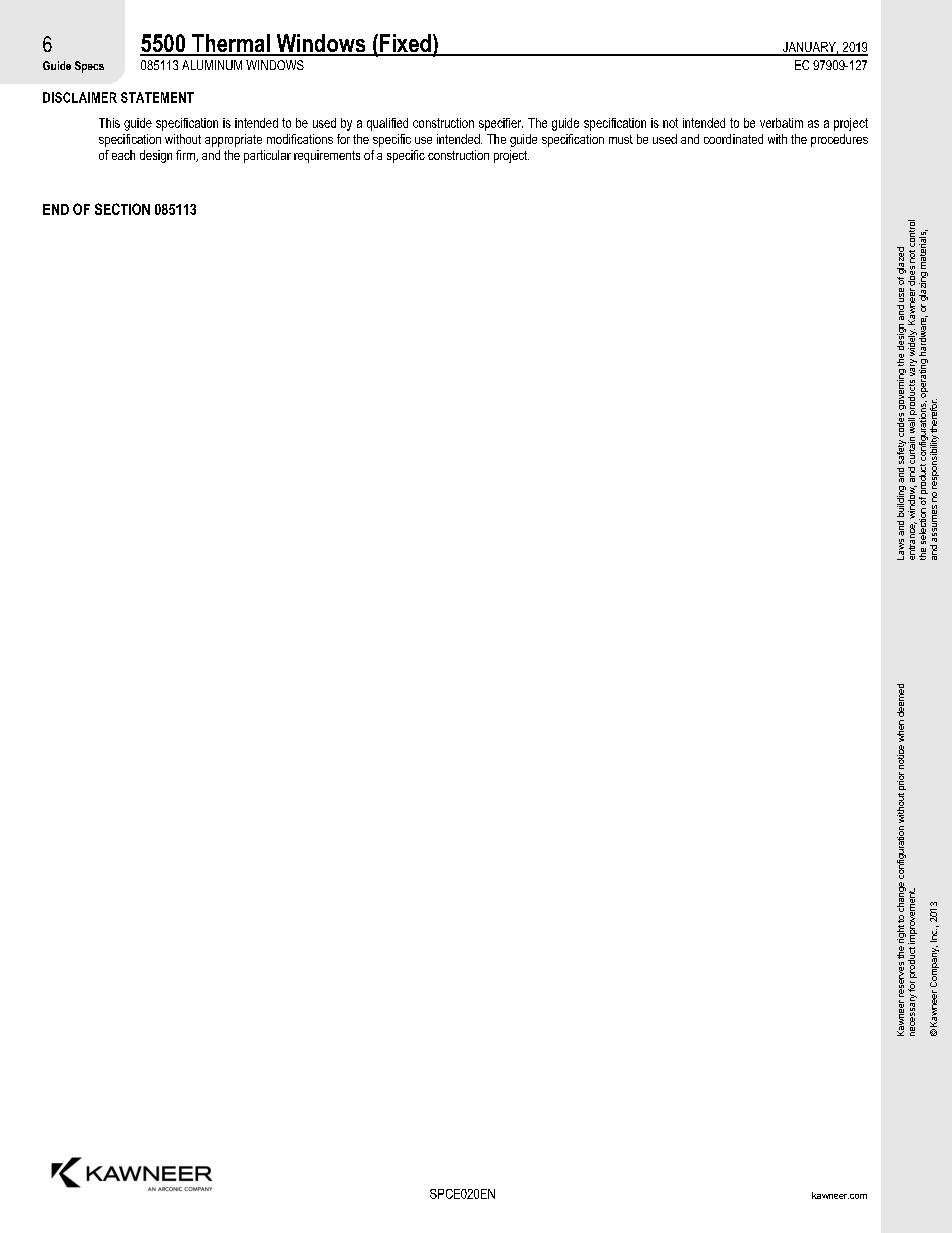  I want to click on specifier, so click(501, 124).
